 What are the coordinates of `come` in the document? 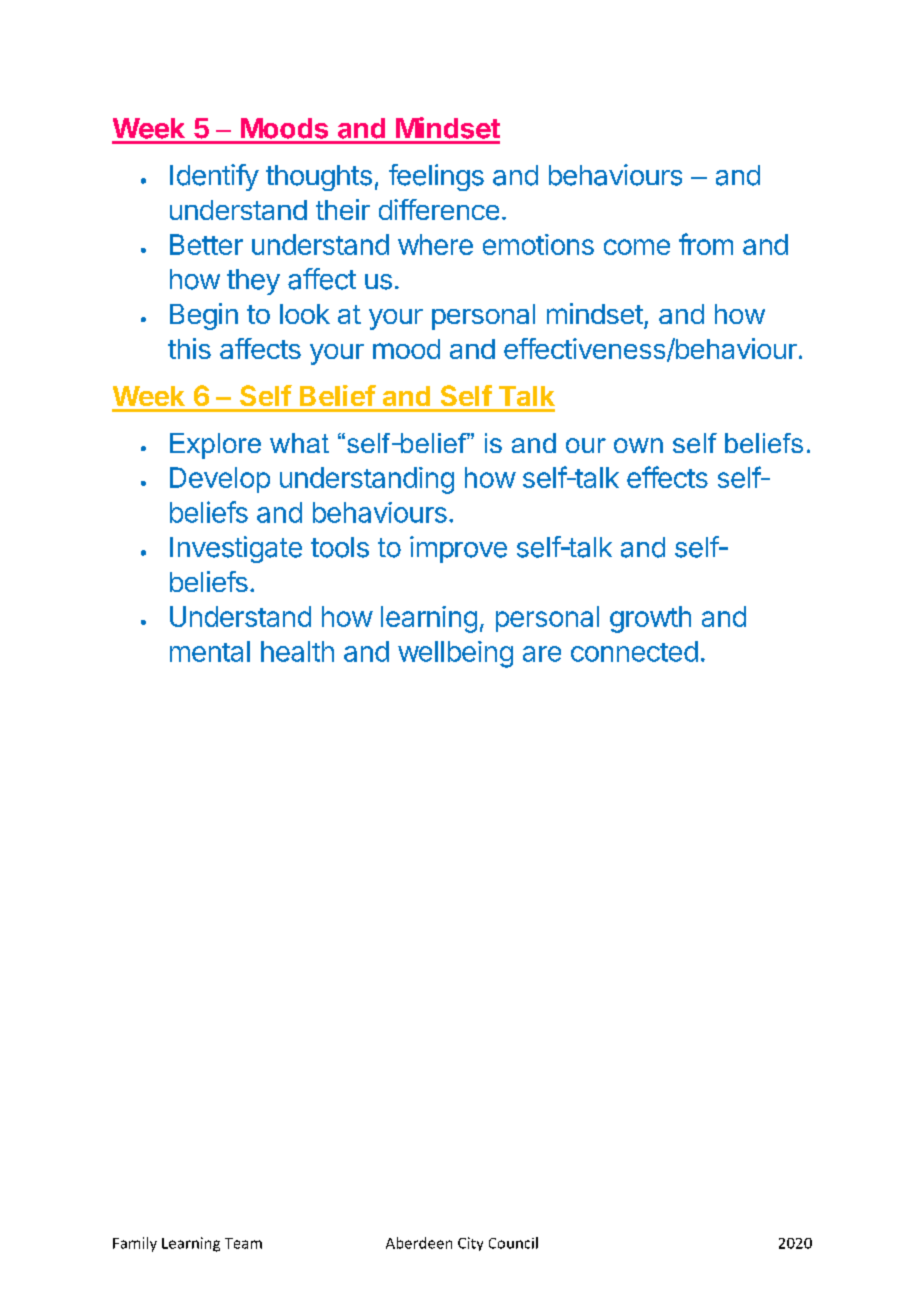 It's located at (637, 247).
